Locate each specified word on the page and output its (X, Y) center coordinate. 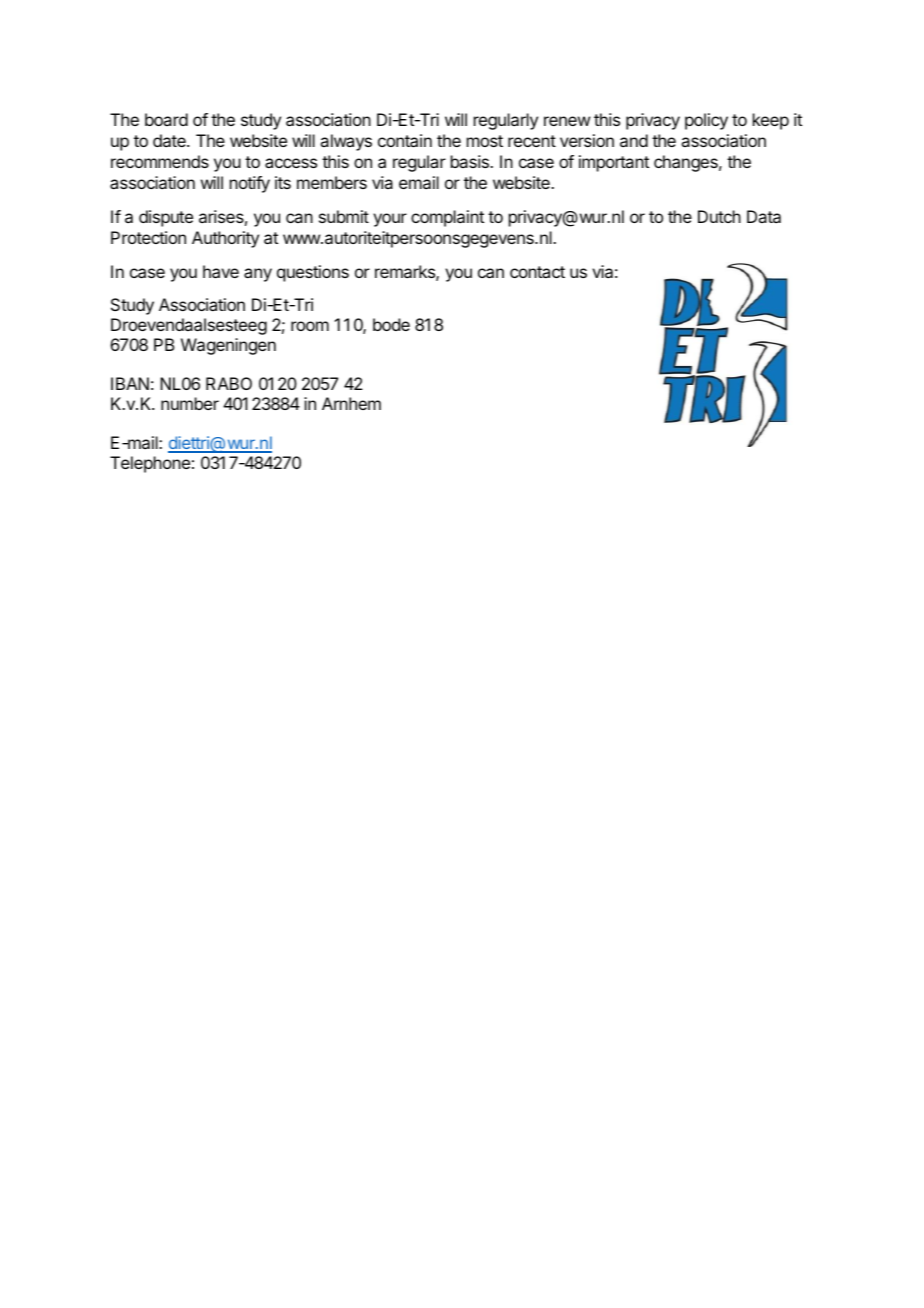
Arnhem (351, 403)
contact (537, 272)
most (485, 141)
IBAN (130, 383)
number (190, 403)
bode (391, 324)
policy (706, 121)
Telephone (150, 464)
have (221, 271)
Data (764, 216)
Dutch (719, 216)
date (170, 140)
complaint (447, 218)
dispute (166, 218)
